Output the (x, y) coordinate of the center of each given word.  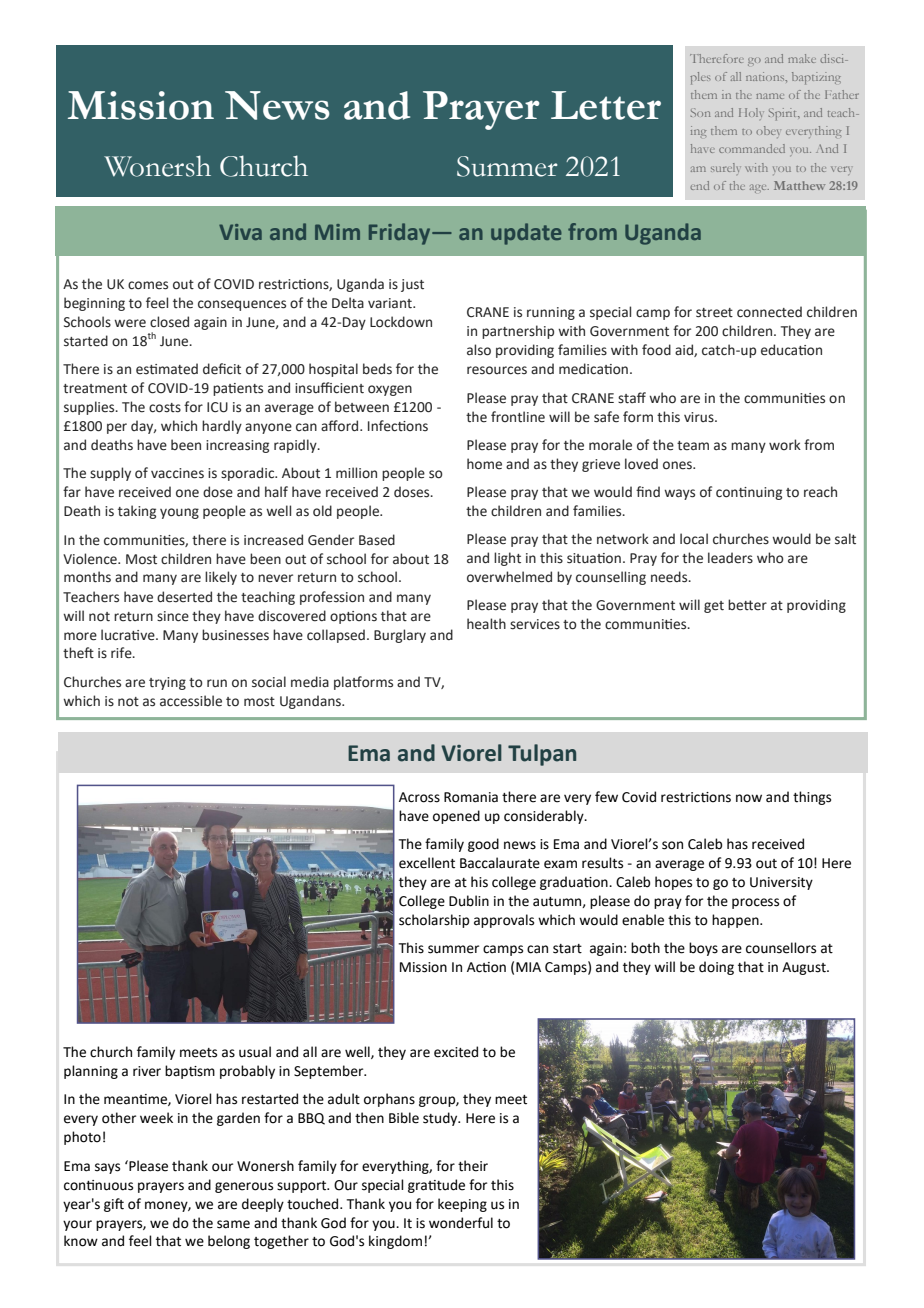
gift (114, 1205)
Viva (240, 232)
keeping (462, 1205)
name (770, 96)
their (473, 1166)
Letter (606, 105)
